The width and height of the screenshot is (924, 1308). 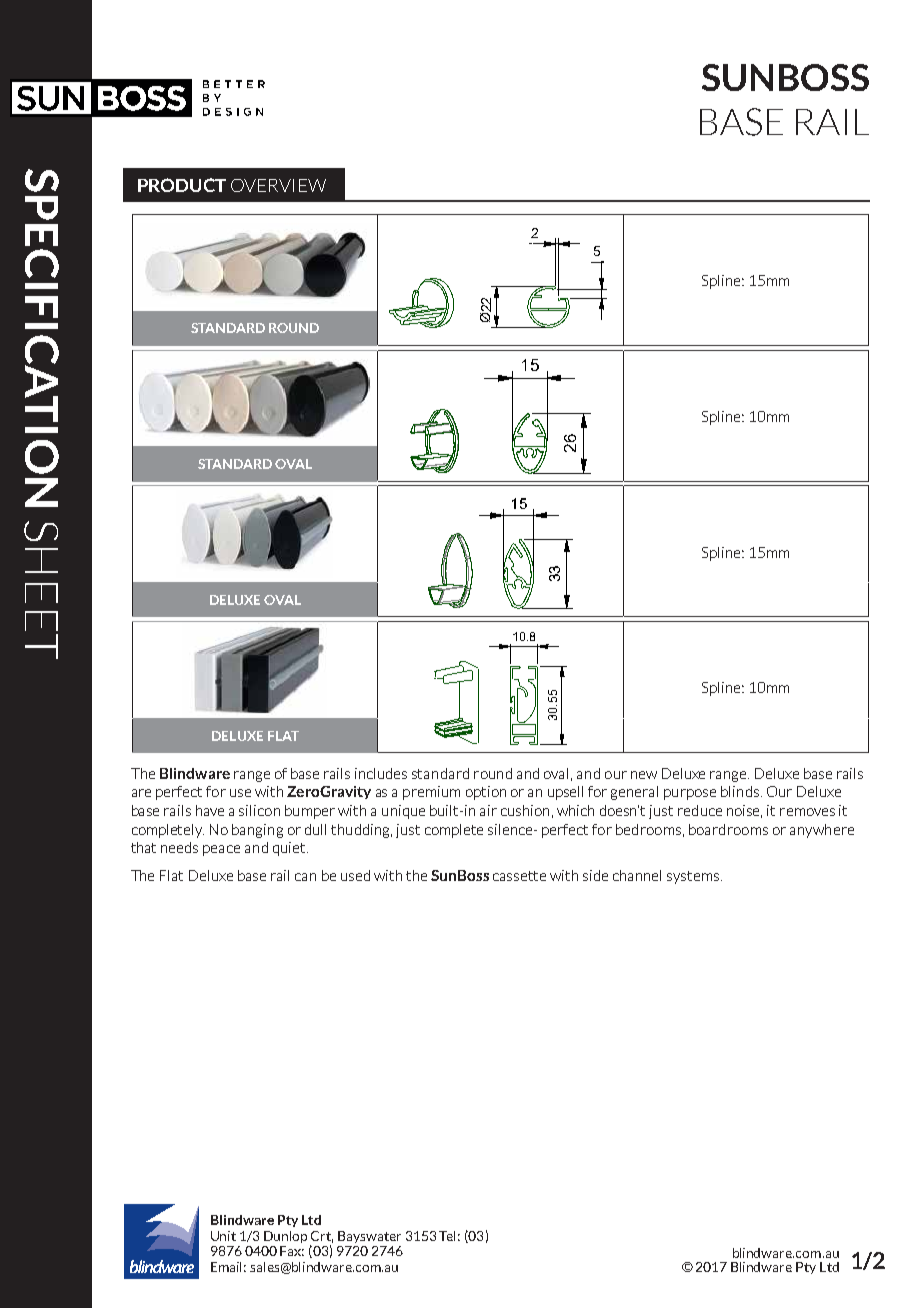 What do you see at coordinates (182, 185) in the screenshot?
I see `PRODUCT` at bounding box center [182, 185].
